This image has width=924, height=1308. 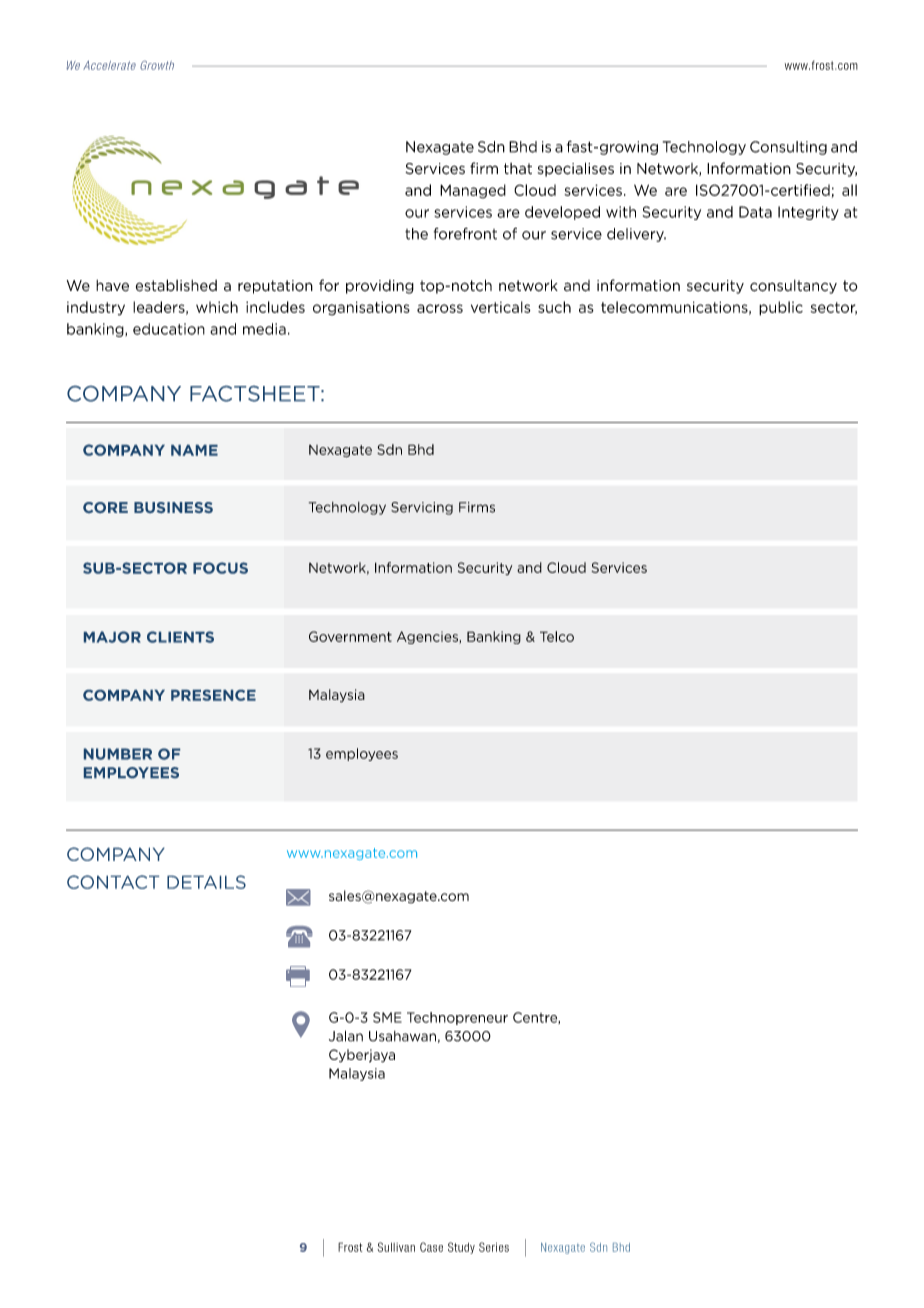 What do you see at coordinates (428, 637) in the image?
I see `Agencies` at bounding box center [428, 637].
